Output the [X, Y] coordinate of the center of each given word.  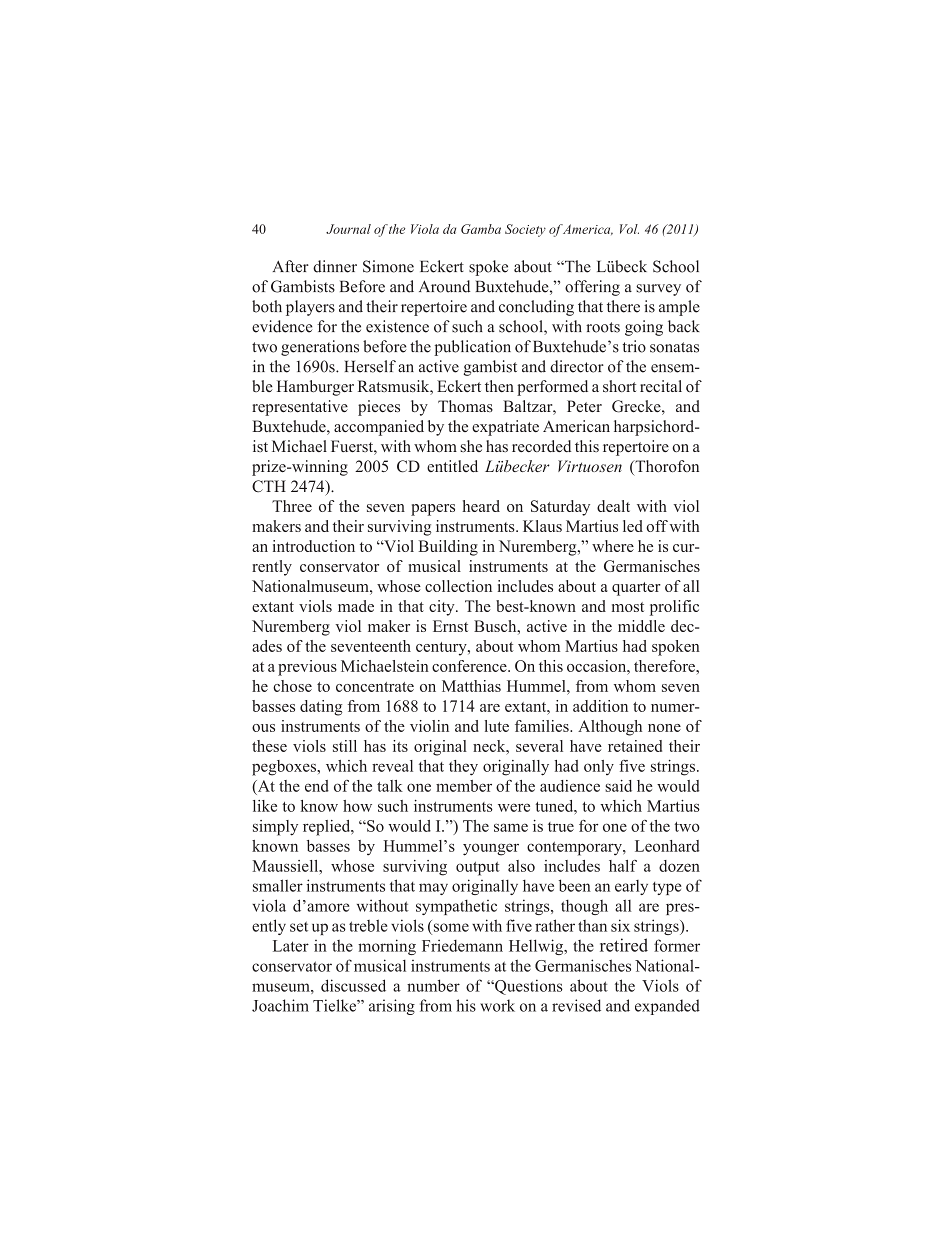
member [464, 786]
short [619, 386]
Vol [629, 229]
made [356, 606]
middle [641, 626]
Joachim [280, 1005]
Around [444, 286]
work [497, 1005]
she [471, 446]
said [618, 786]
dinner [335, 266]
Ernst [450, 626]
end [317, 786]
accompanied [379, 428]
